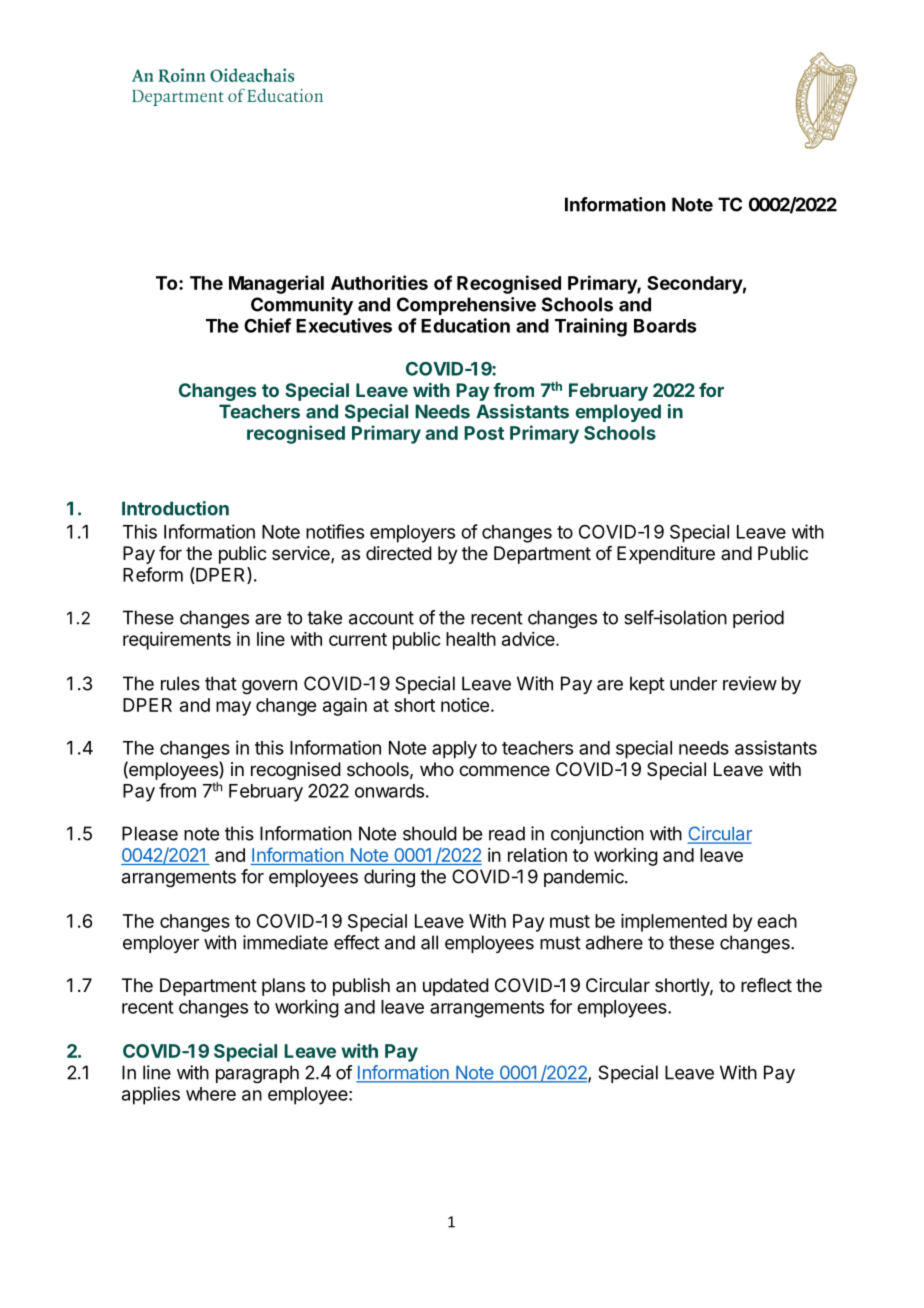 The height and width of the page is (1308, 924). I want to click on under, so click(693, 683).
